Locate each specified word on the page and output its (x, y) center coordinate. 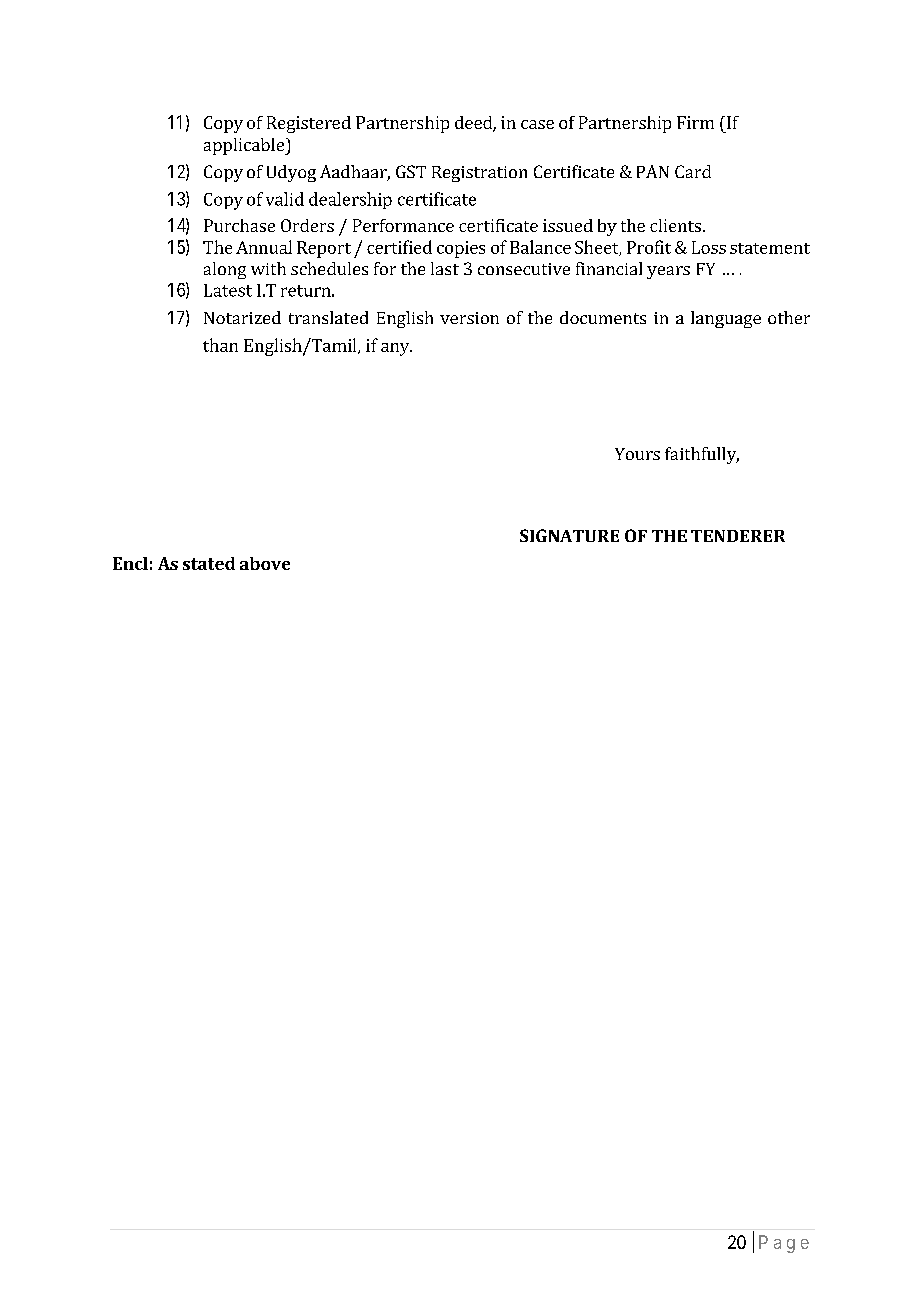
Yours (637, 454)
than (220, 345)
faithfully (702, 455)
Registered (309, 124)
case (537, 124)
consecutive (524, 269)
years (668, 272)
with (268, 268)
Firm (695, 122)
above (265, 563)
